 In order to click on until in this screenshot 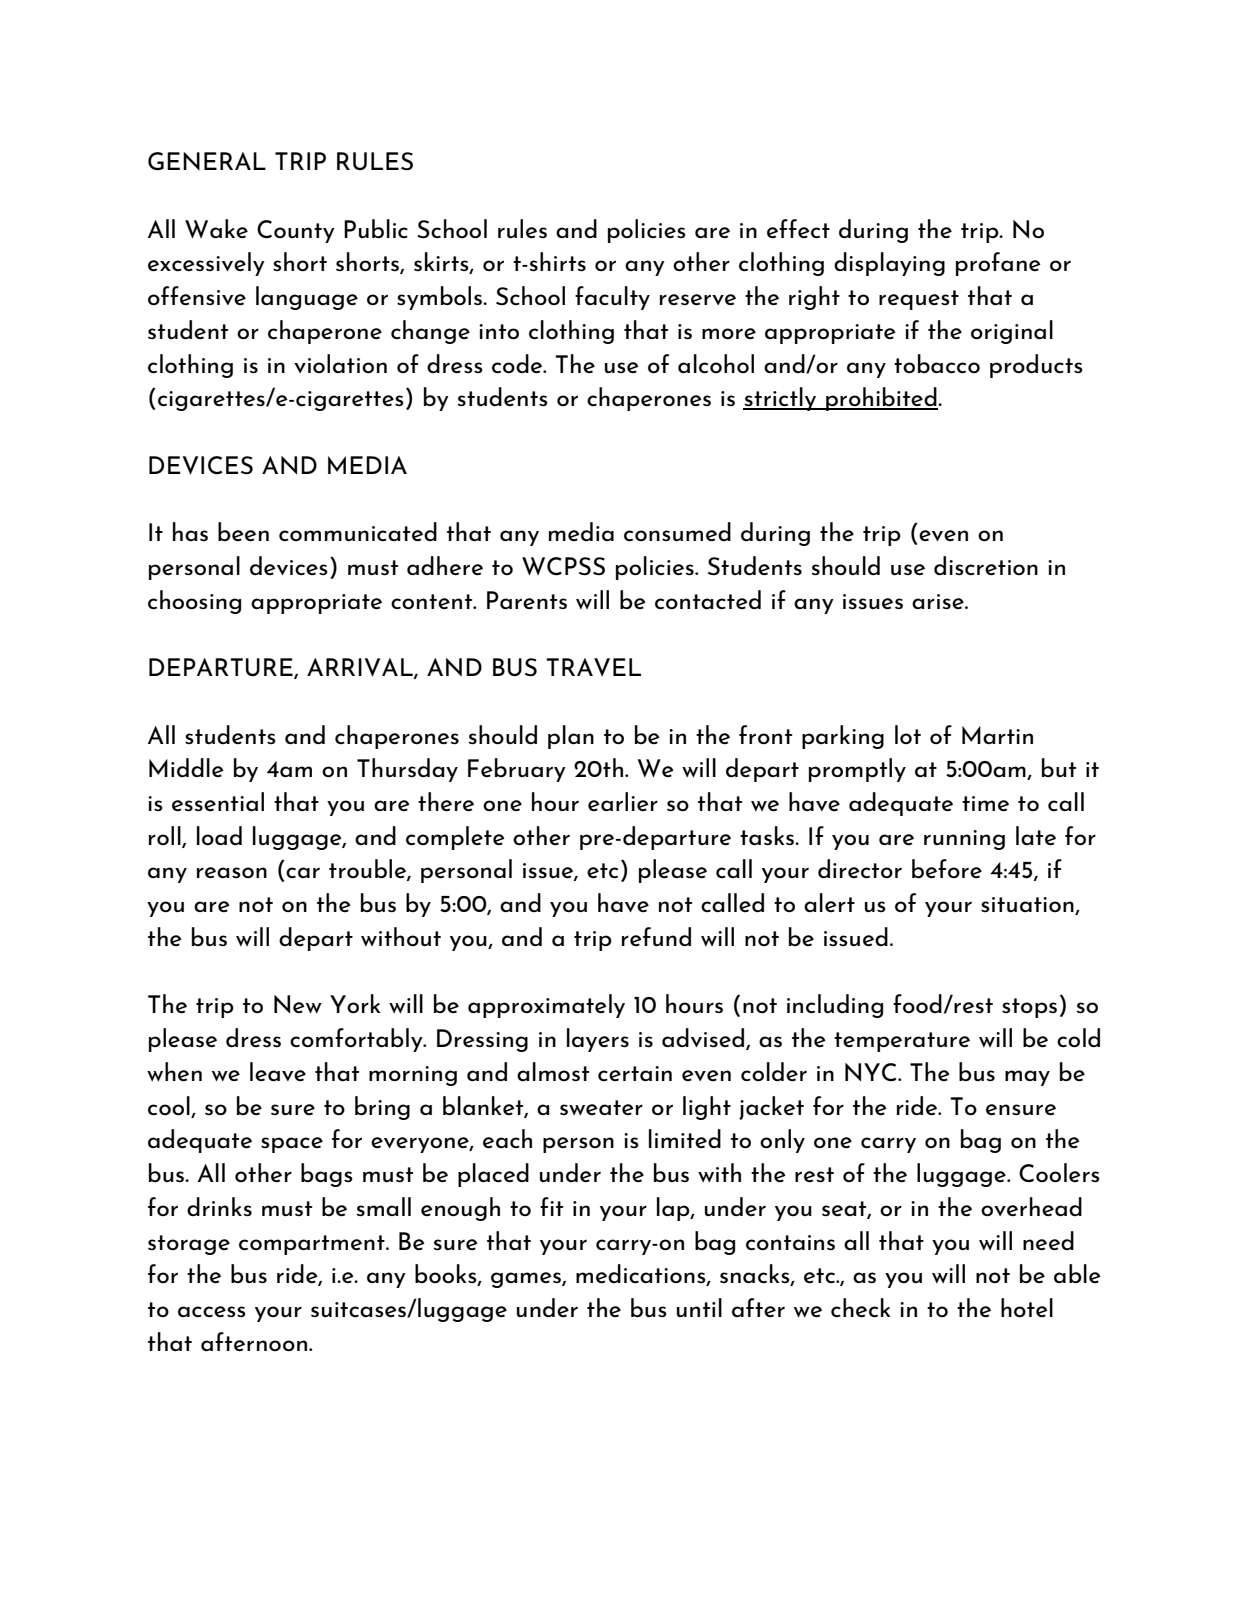, I will do `click(699, 1307)`.
